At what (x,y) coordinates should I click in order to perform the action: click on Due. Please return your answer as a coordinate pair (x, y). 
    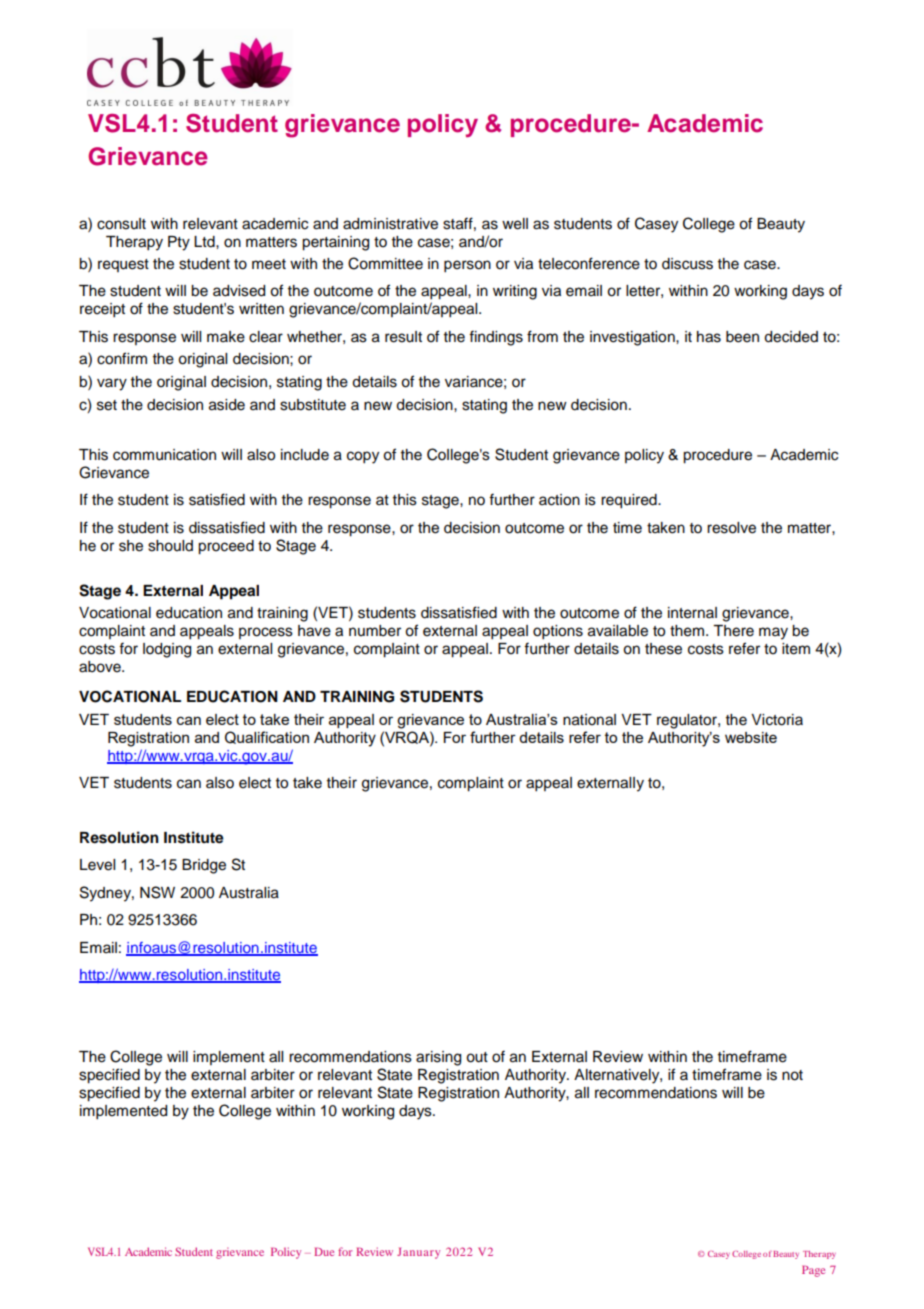
    Looking at the image, I should click on (324, 1251).
